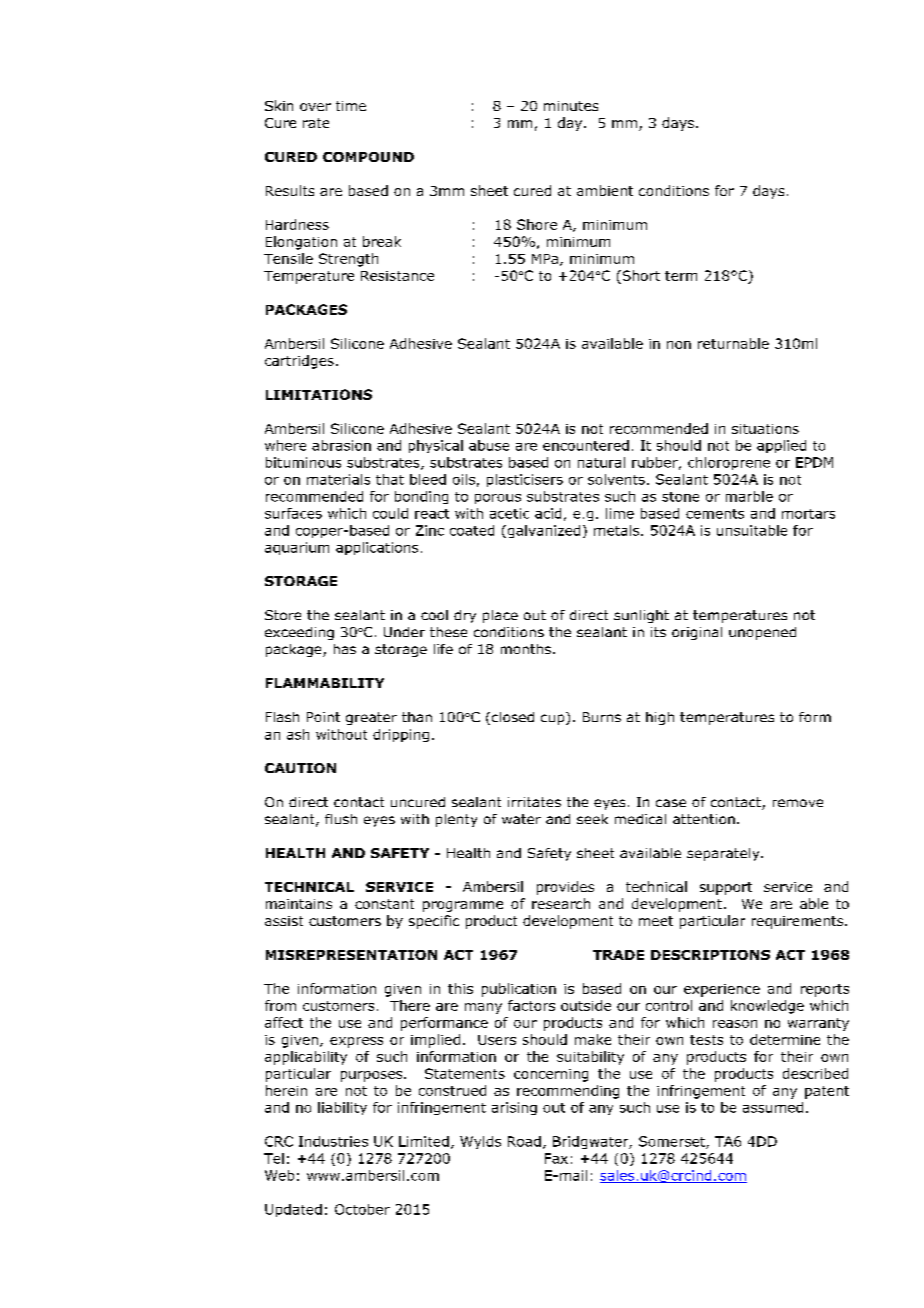 The height and width of the screenshot is (1308, 924). Describe the element at coordinates (377, 548) in the screenshot. I see `applications` at that location.
